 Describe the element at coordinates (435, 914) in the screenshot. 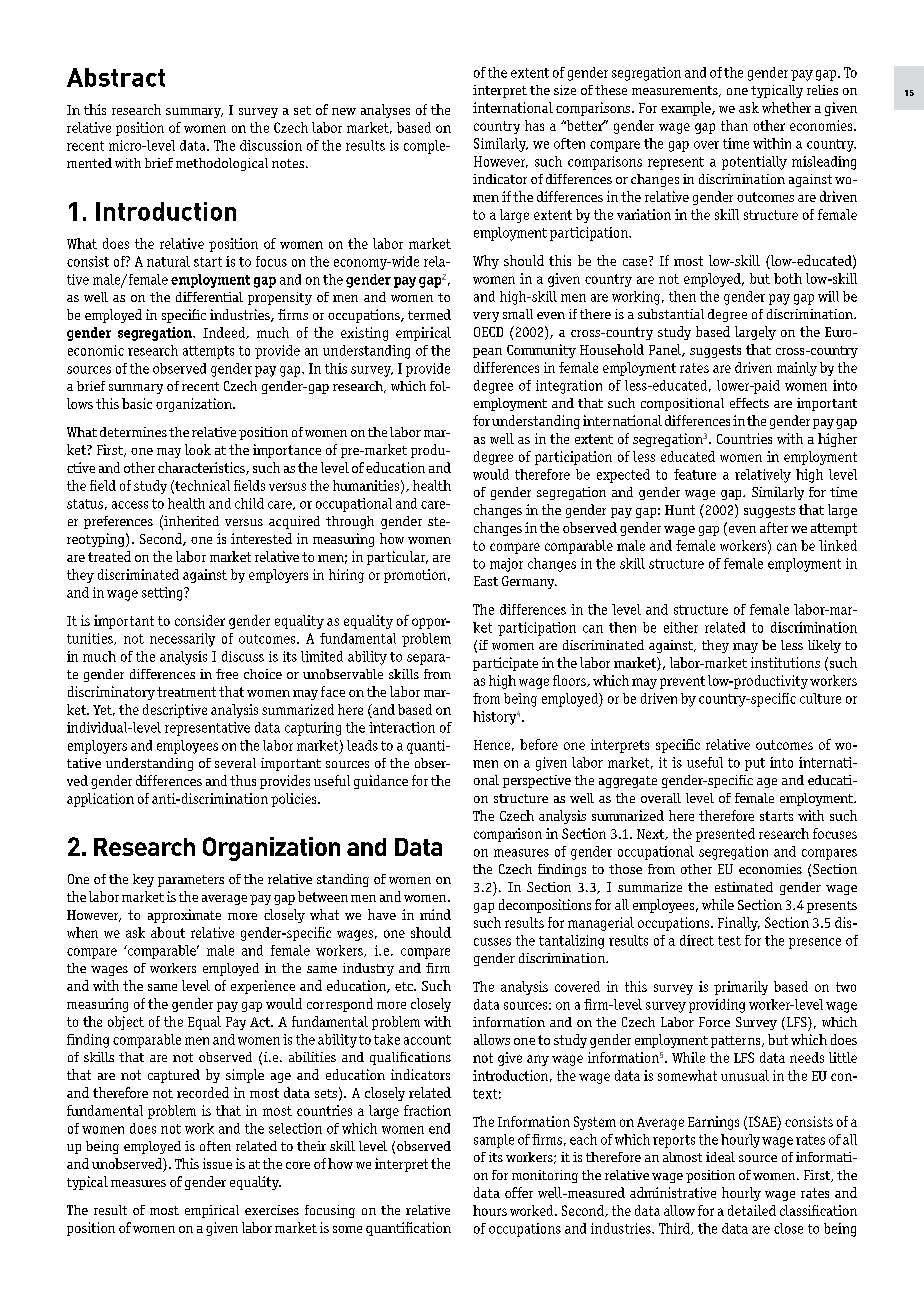

I see `mind` at that location.
